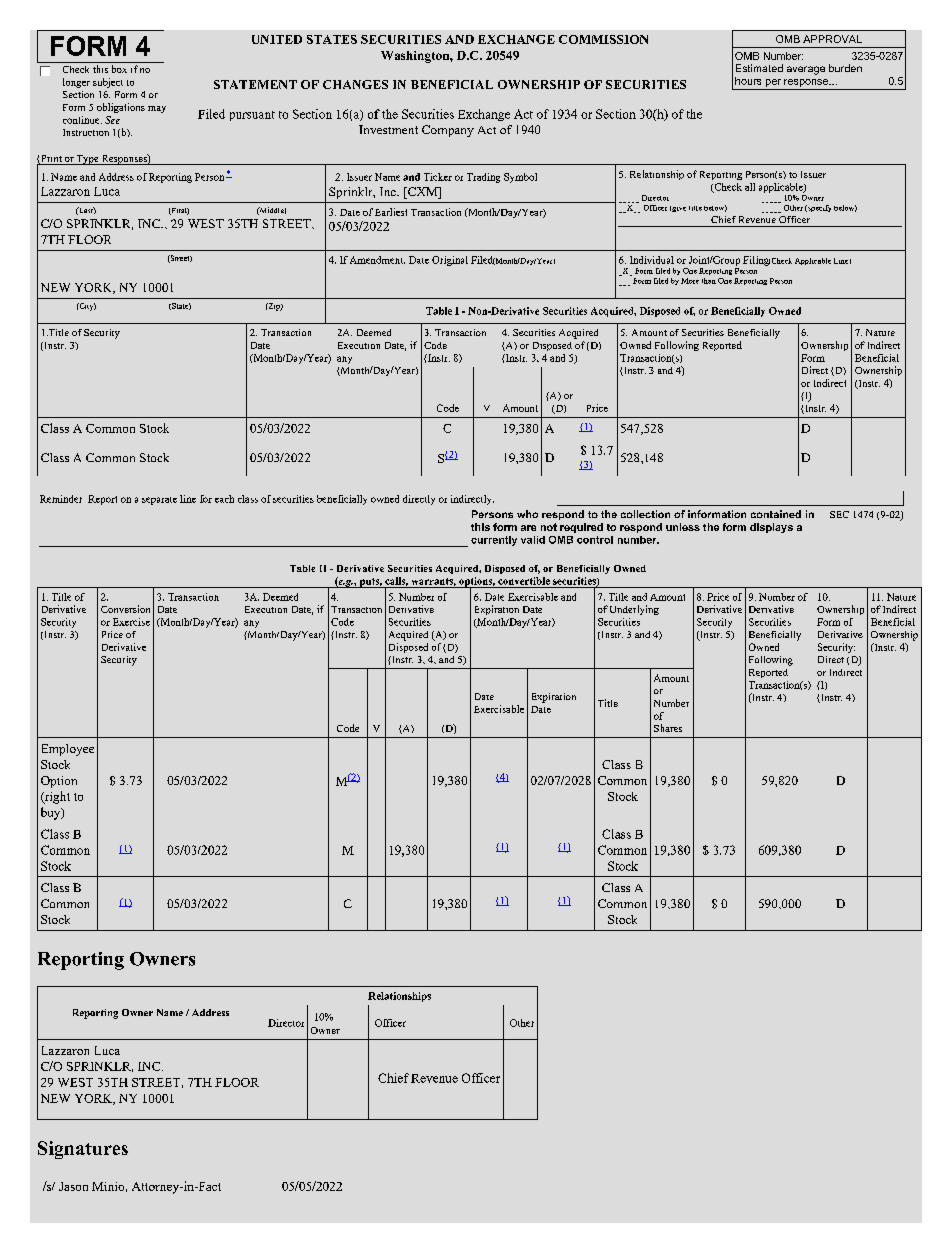 This document has width=952, height=1233. What do you see at coordinates (748, 81) in the document?
I see `hours` at bounding box center [748, 81].
